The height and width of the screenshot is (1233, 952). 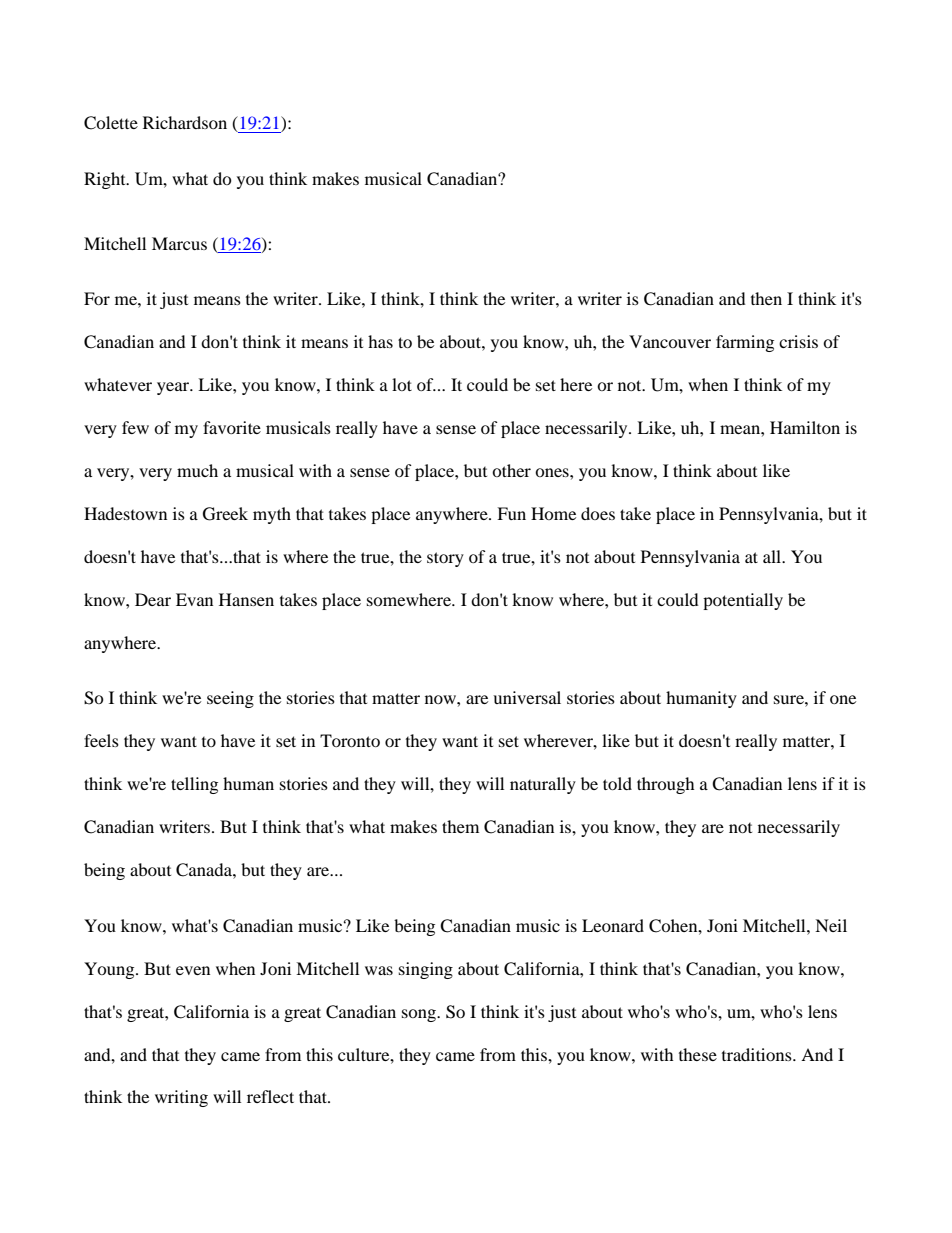 What do you see at coordinates (766, 298) in the screenshot?
I see `then` at bounding box center [766, 298].
